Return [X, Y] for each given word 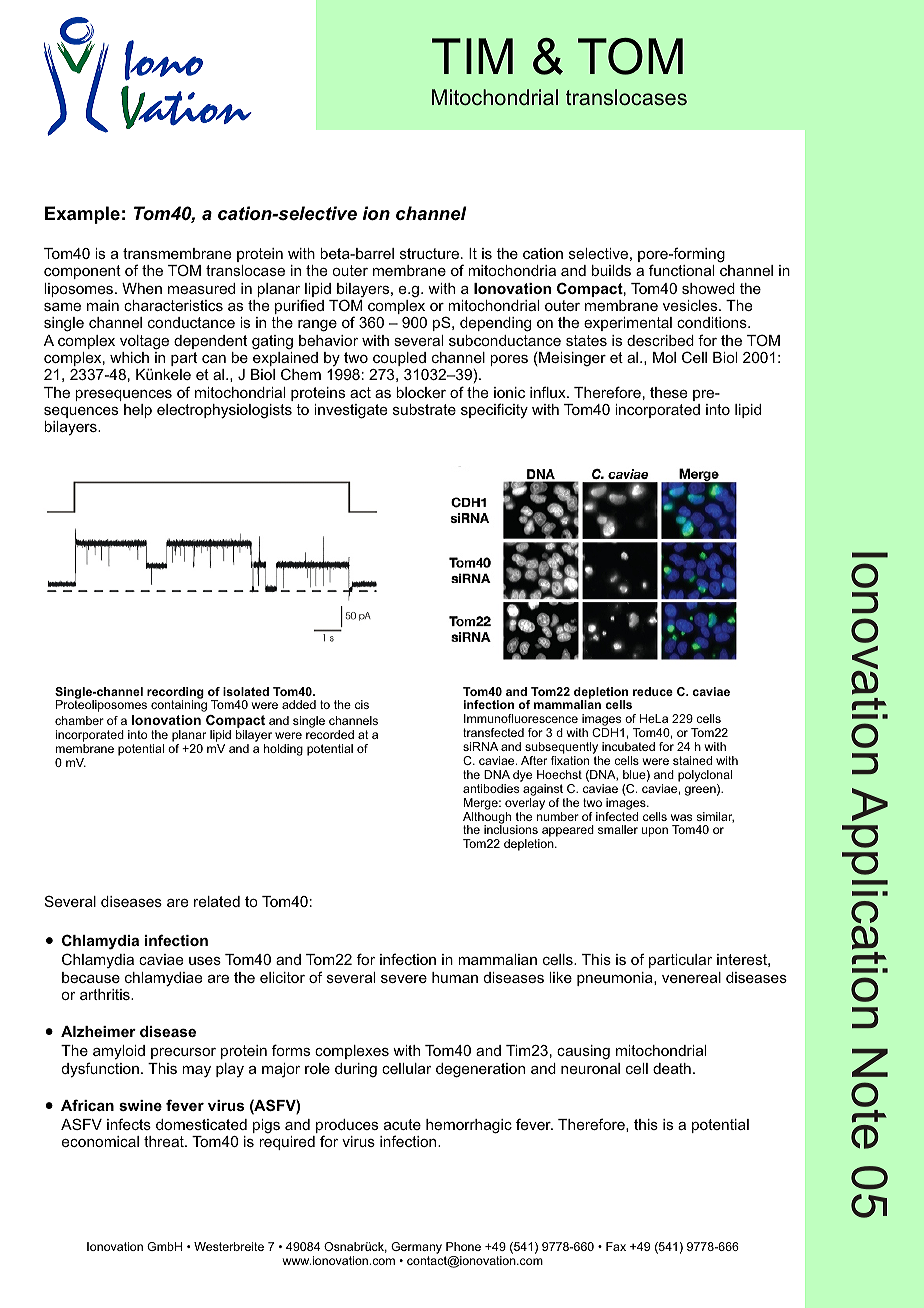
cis [362, 704]
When [142, 288]
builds [611, 270]
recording [175, 694]
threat [165, 1141]
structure [431, 253]
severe [404, 979]
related [217, 901]
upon [654, 832]
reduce [653, 691]
